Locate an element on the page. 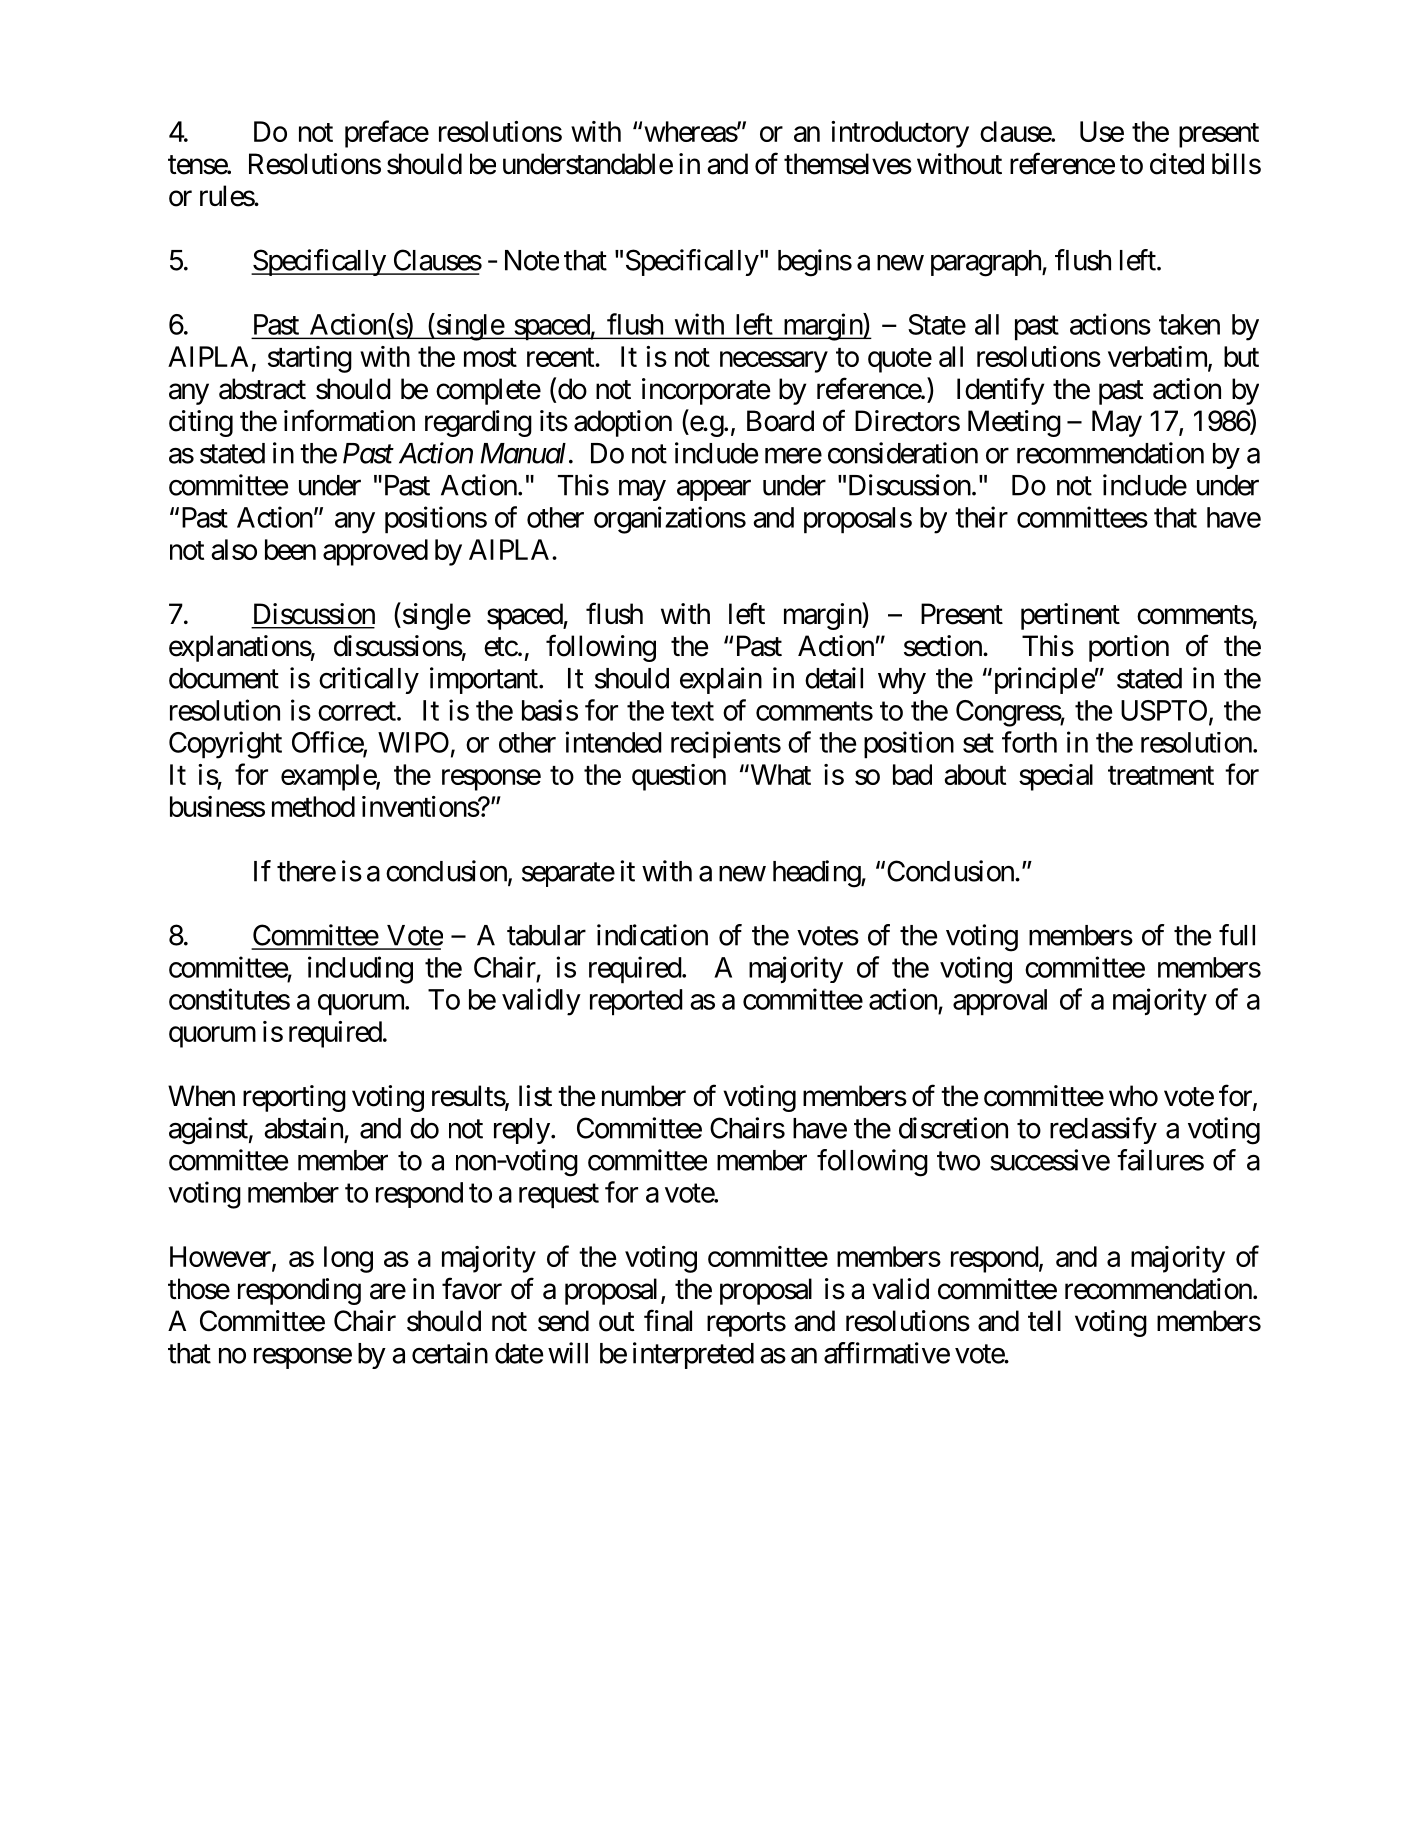 This image has height=1845, width=1426. treatment is located at coordinates (1161, 775).
